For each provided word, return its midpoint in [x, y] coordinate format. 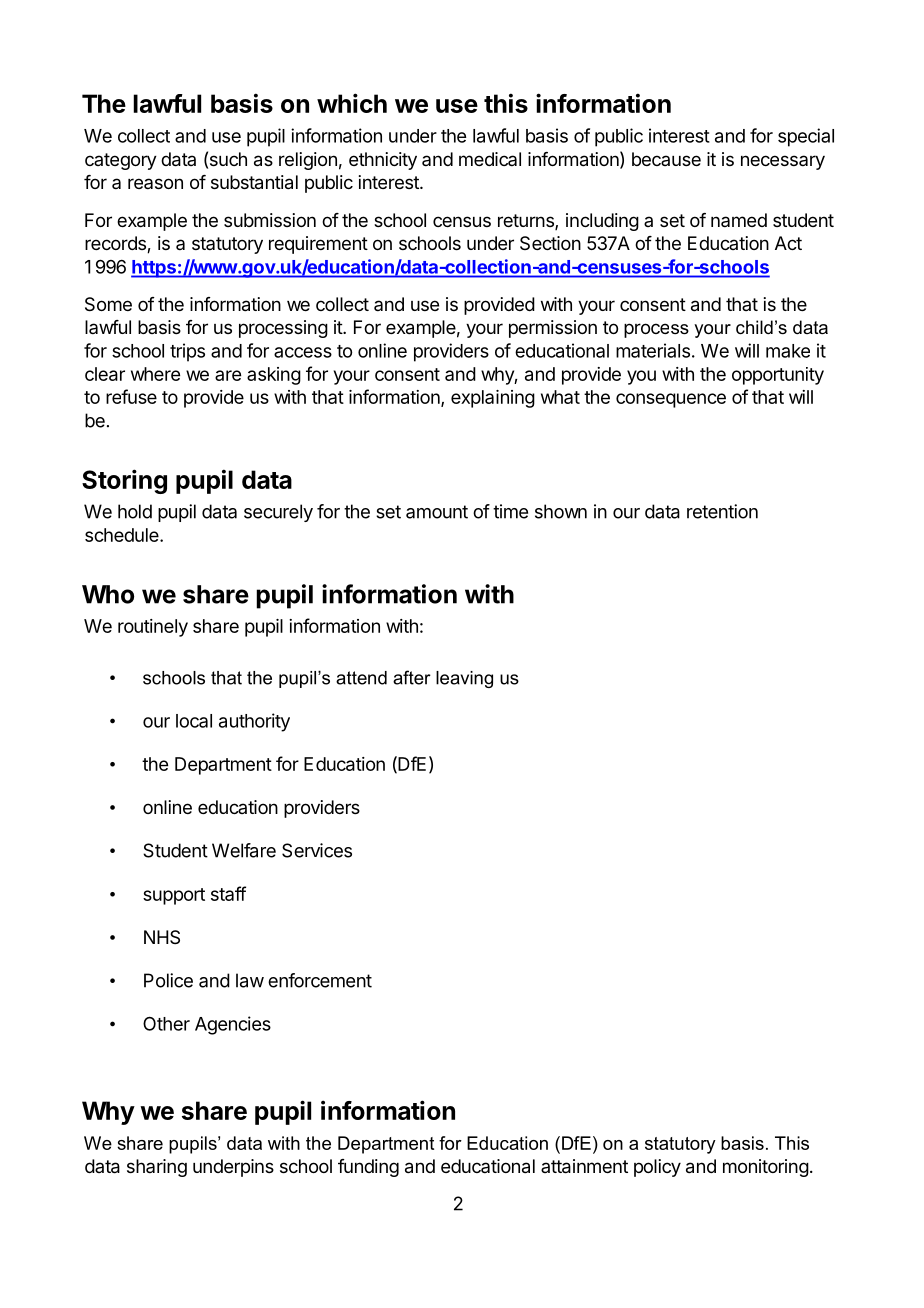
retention [722, 511]
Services [317, 850]
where [155, 374]
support [174, 896]
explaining [493, 399]
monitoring [766, 1168]
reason [155, 183]
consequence [671, 400]
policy [657, 1168]
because [666, 159]
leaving [464, 679]
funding [368, 1168]
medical [490, 159]
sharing [157, 1168]
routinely [153, 628]
